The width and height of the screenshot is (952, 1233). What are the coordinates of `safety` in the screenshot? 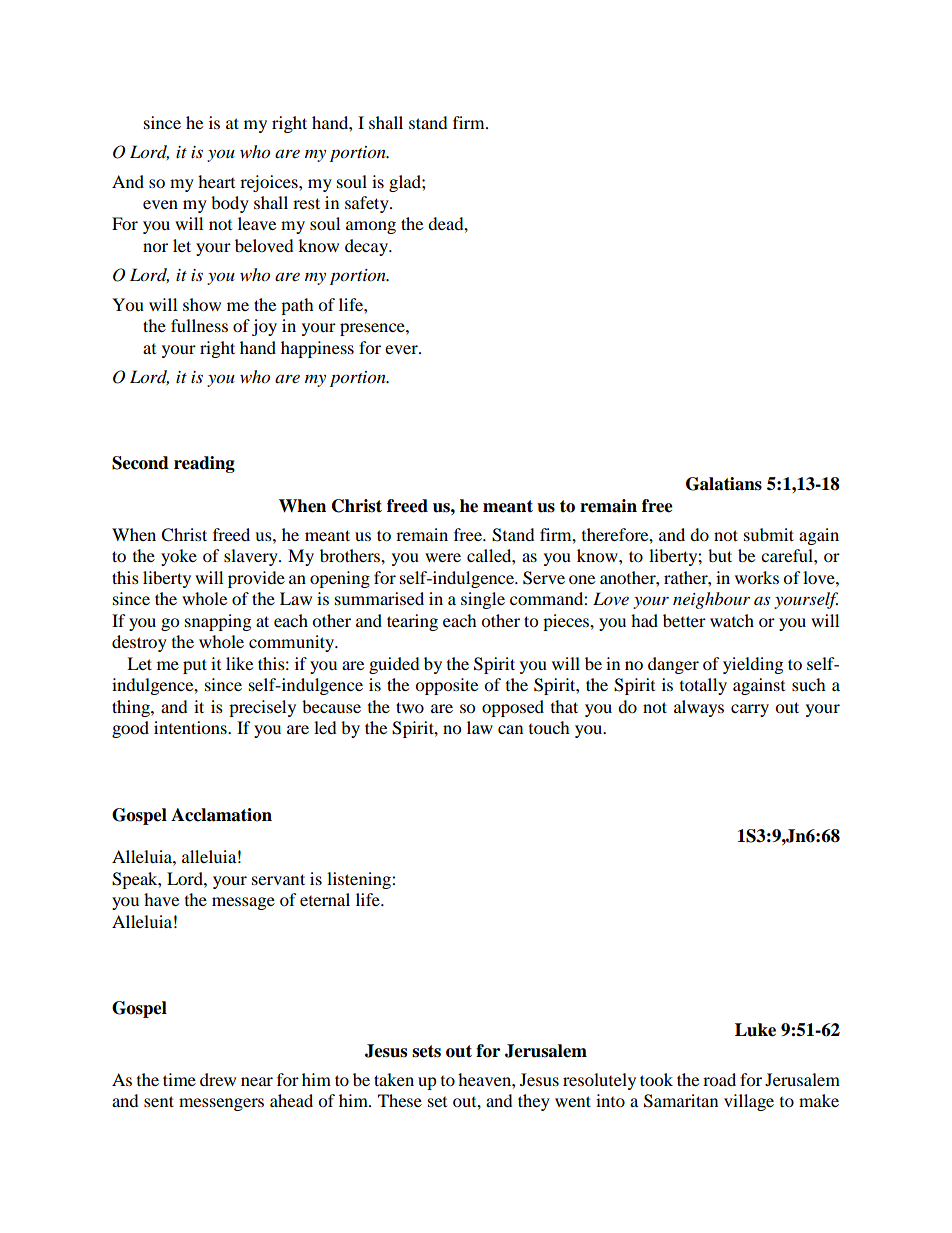 It's located at (368, 204).
